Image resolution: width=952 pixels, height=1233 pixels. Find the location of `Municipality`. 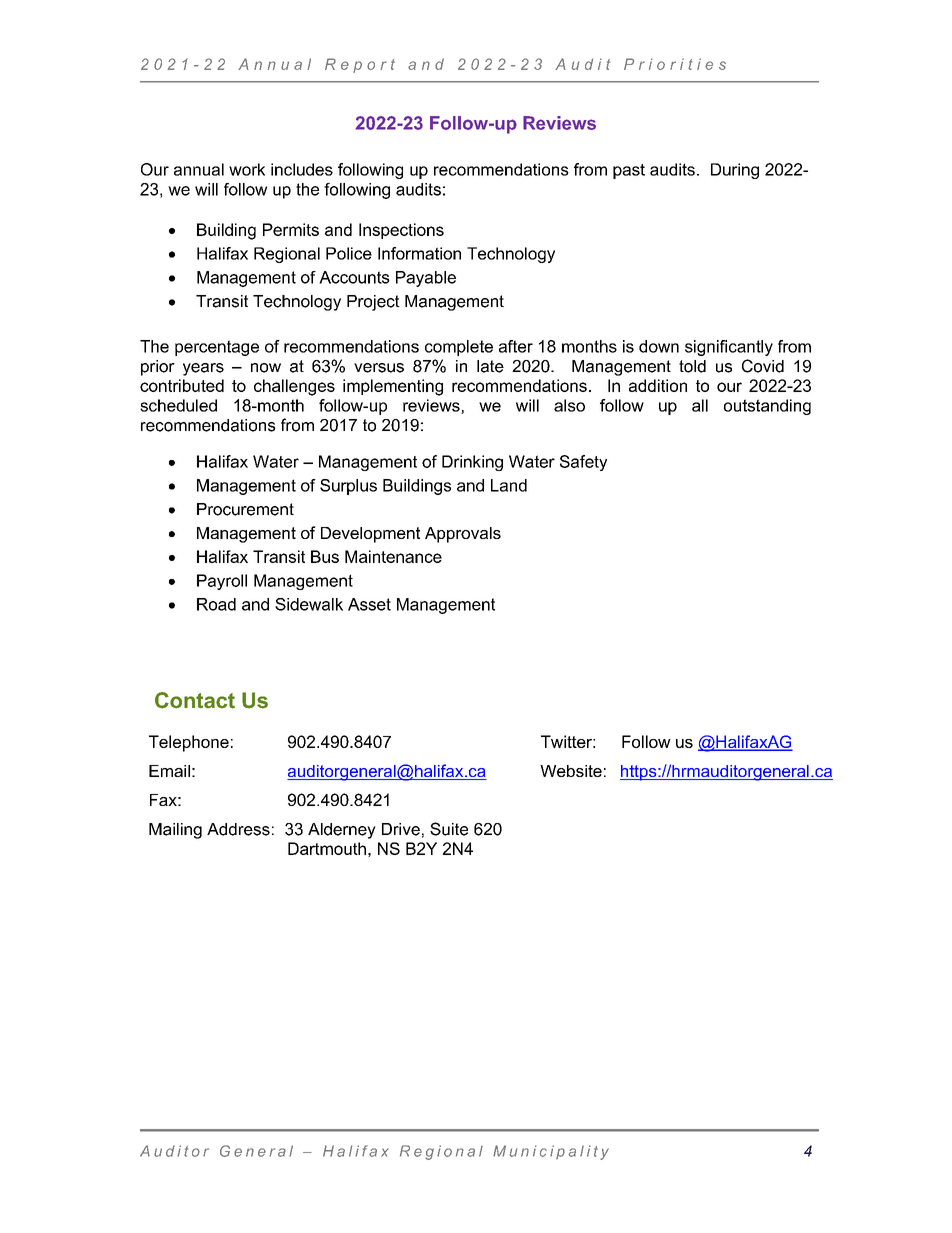

Municipality is located at coordinates (551, 1152).
